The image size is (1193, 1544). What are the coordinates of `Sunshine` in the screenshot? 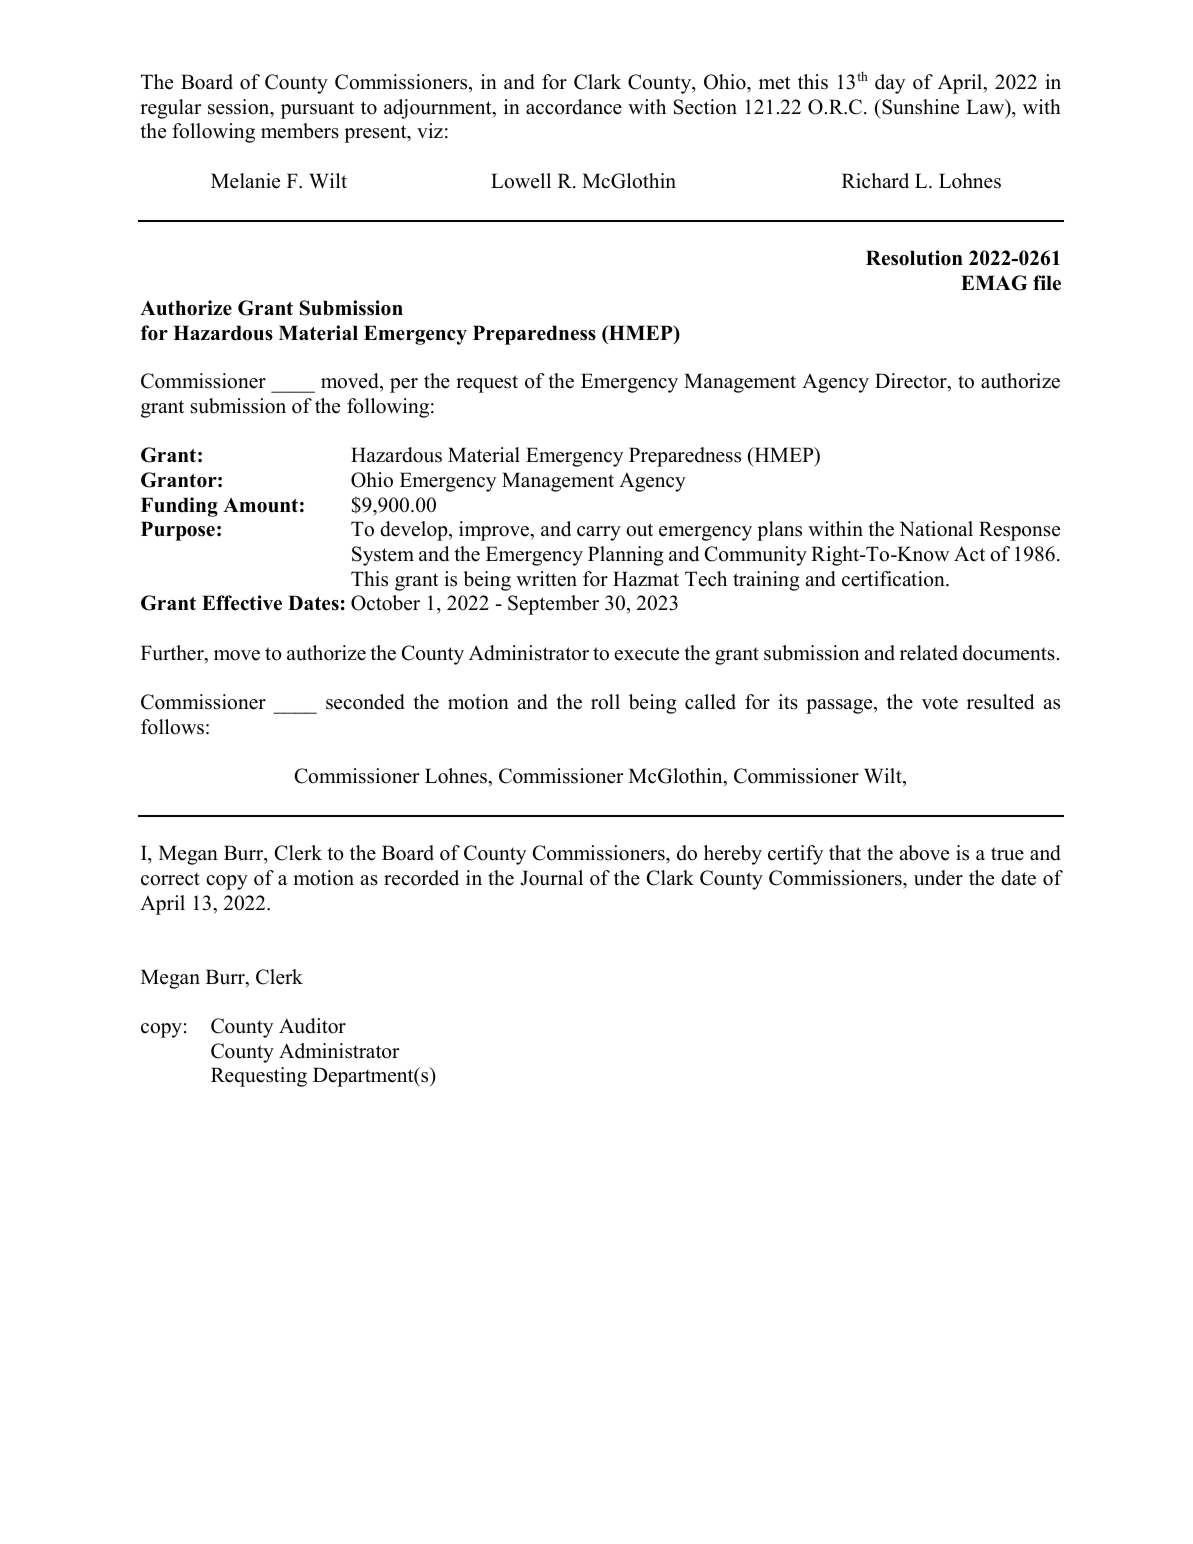 It's located at (919, 107).
